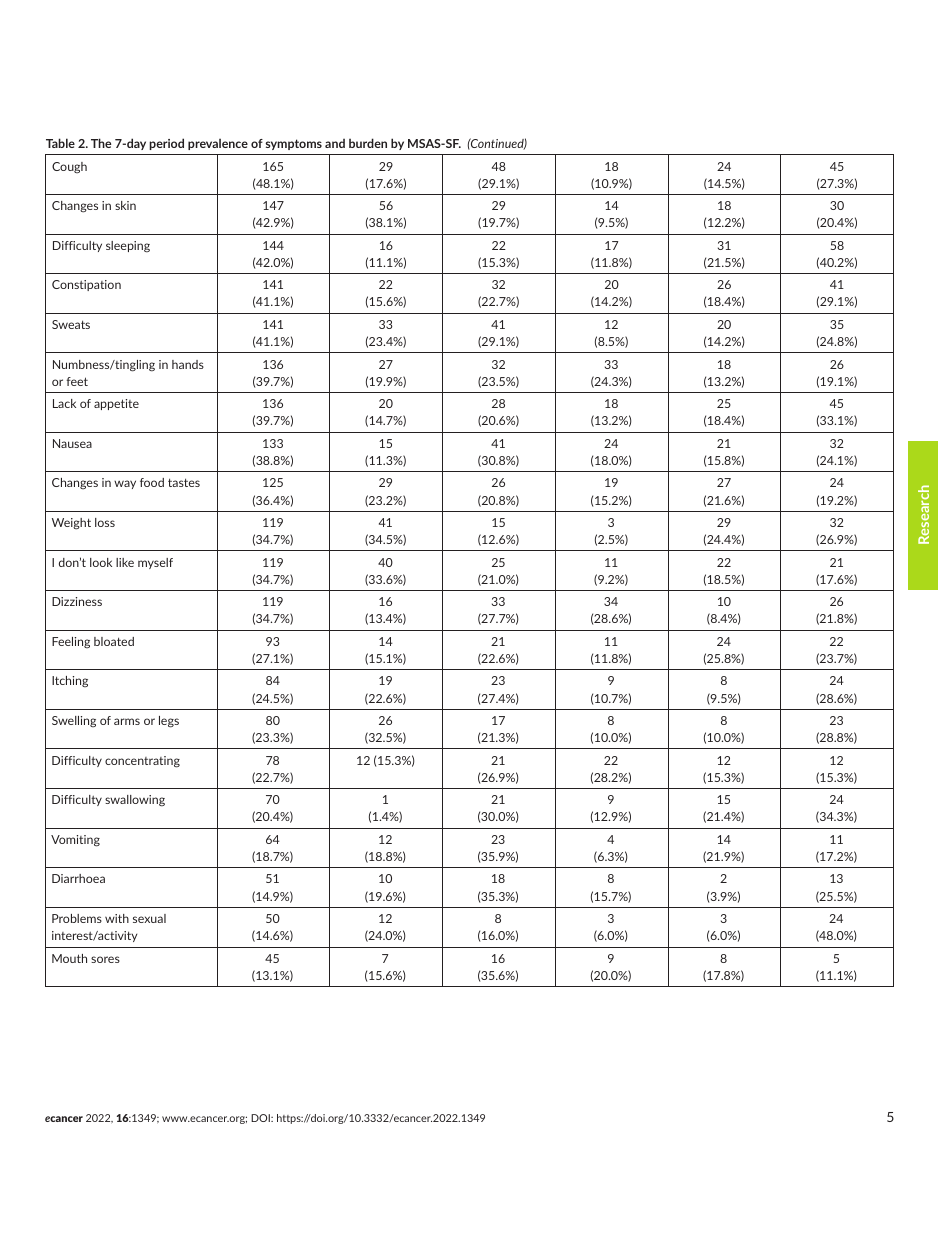  Describe the element at coordinates (155, 563) in the image. I see `myself` at that location.
